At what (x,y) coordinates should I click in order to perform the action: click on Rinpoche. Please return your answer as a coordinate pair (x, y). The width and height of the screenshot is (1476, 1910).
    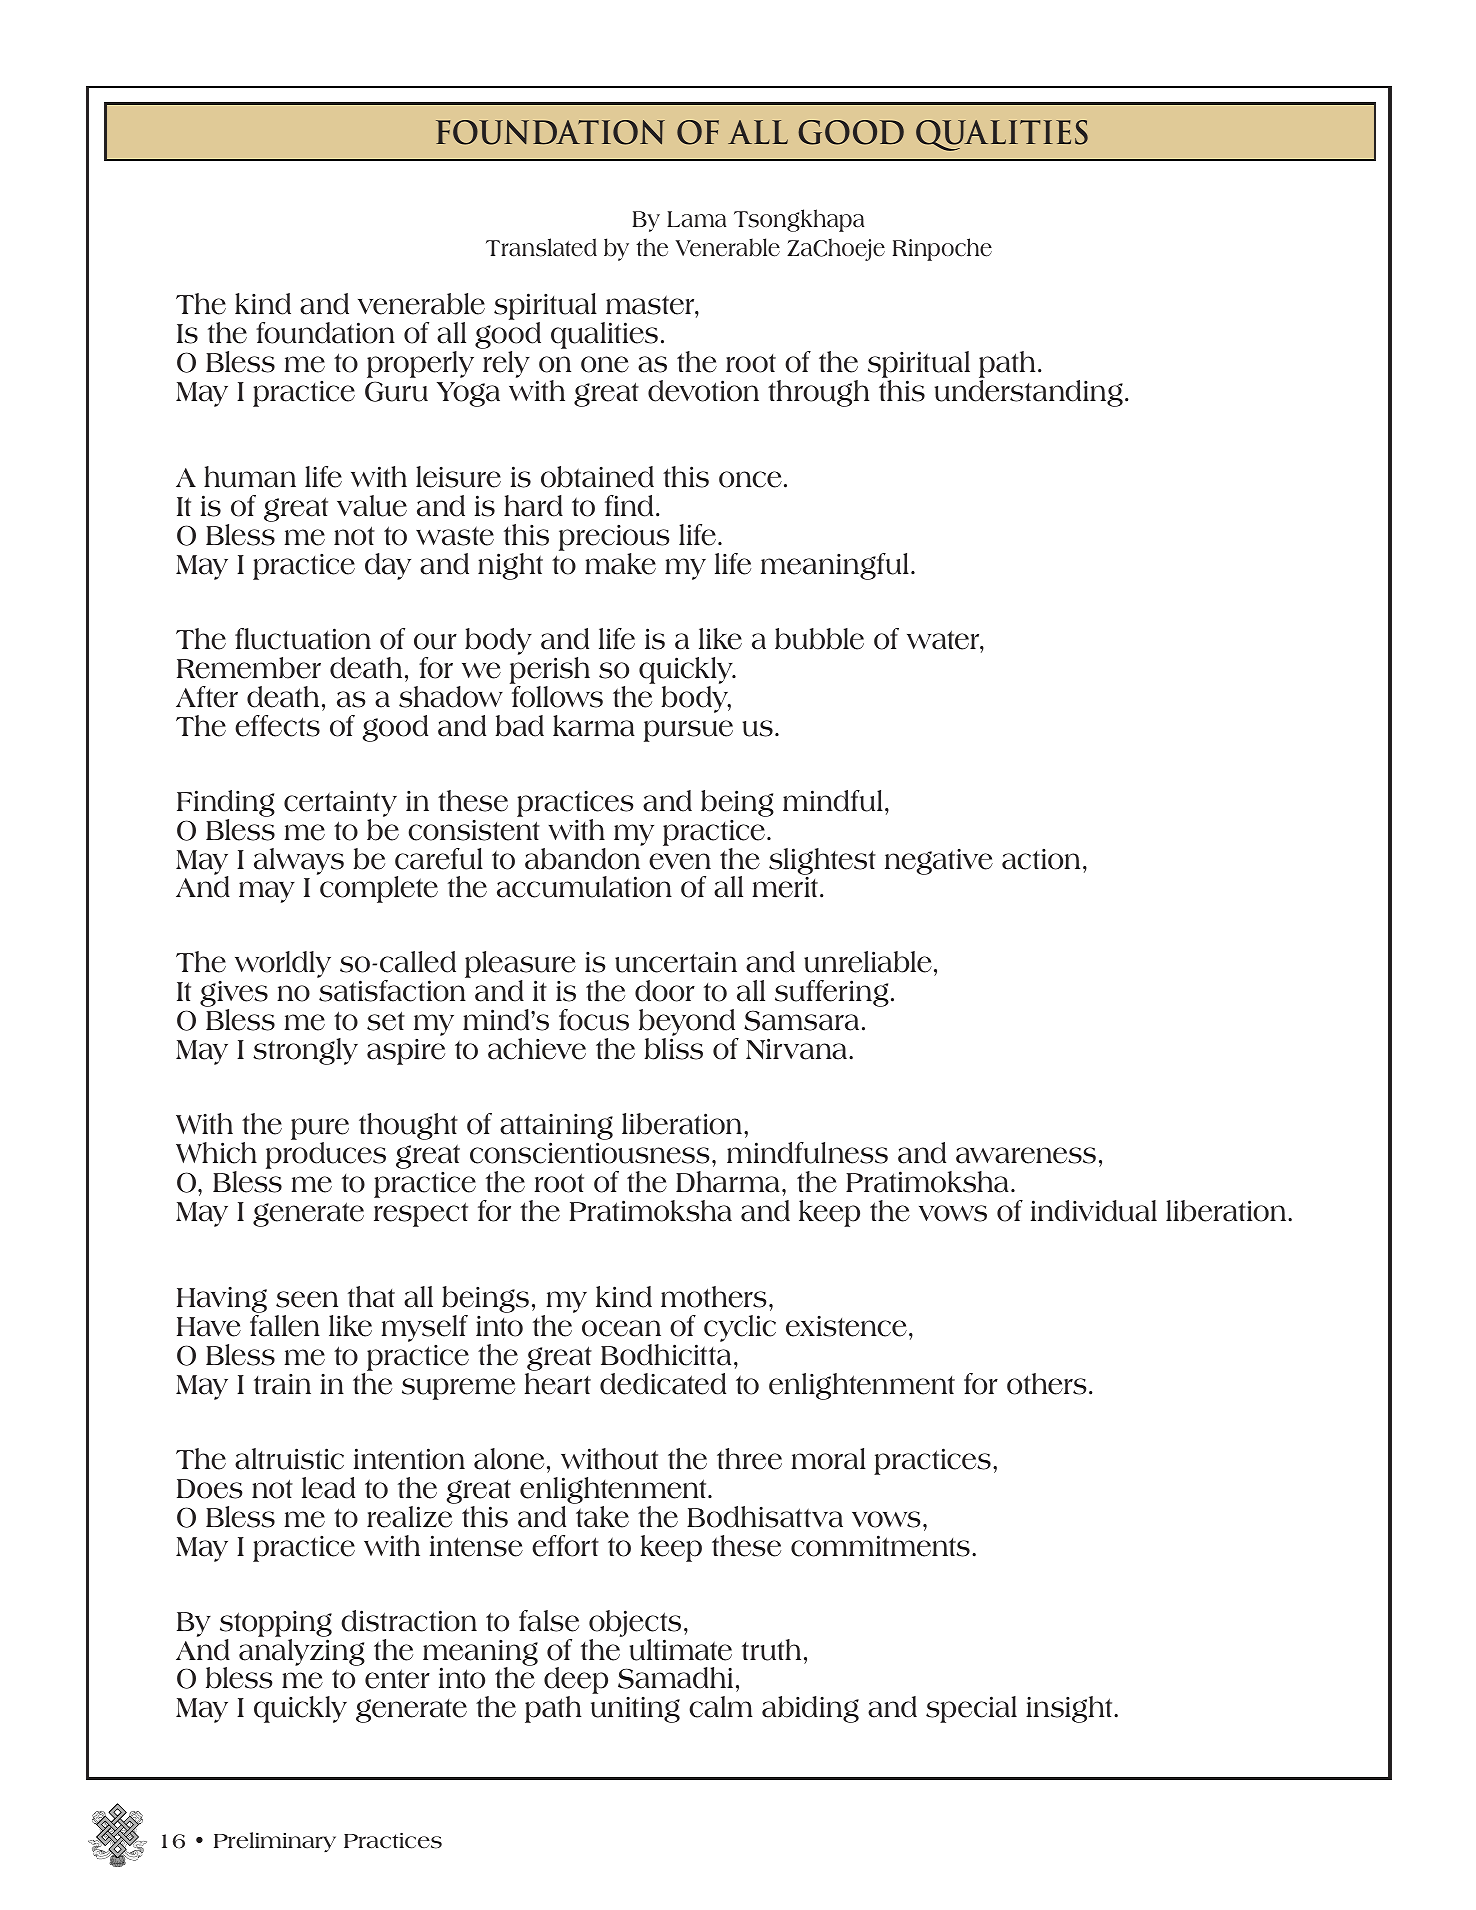
    Looking at the image, I should click on (942, 249).
